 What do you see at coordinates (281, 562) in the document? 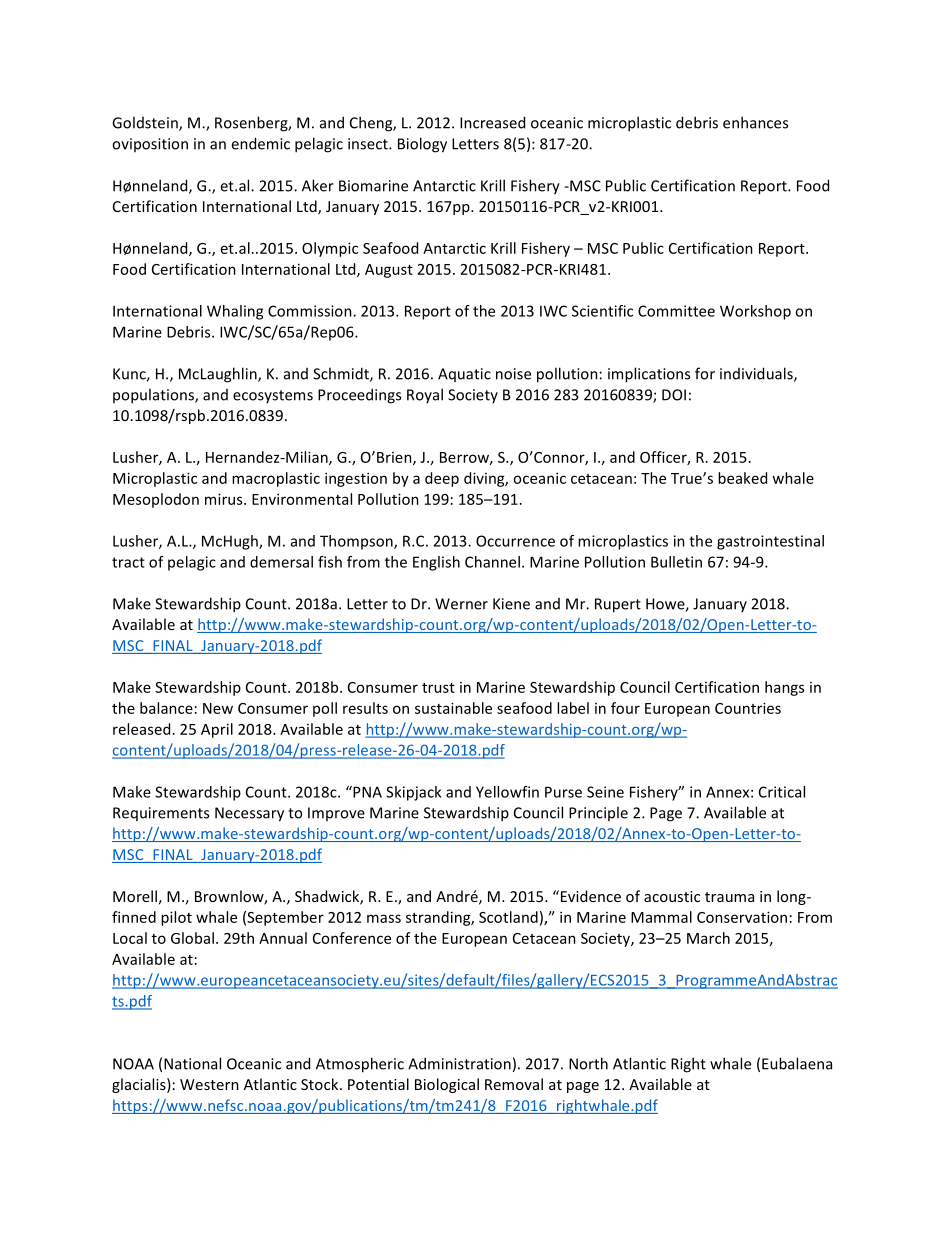
I see `demersal` at bounding box center [281, 562].
